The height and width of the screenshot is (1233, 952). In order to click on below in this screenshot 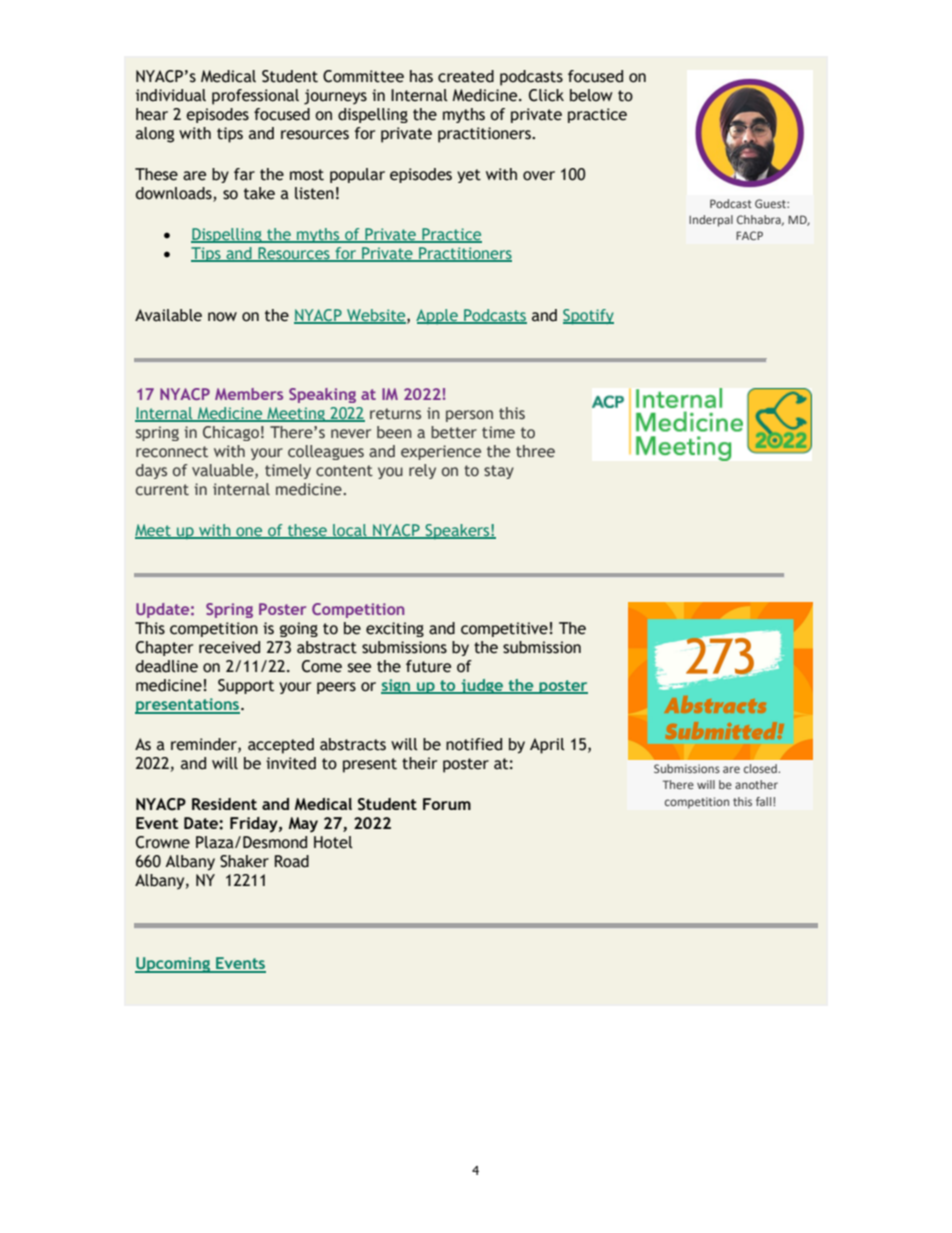, I will do `click(591, 95)`.
